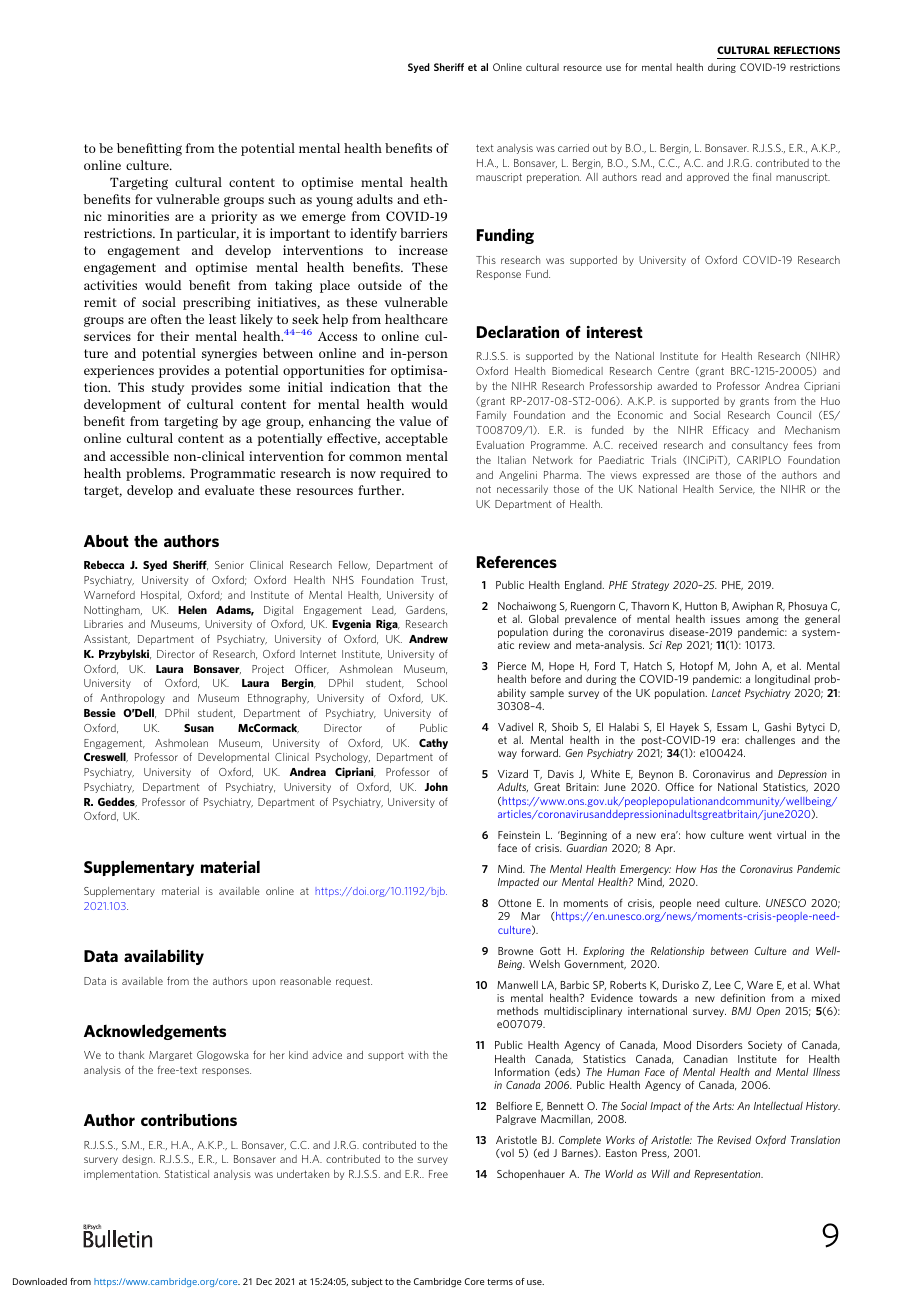 This page has width=924, height=1308. What do you see at coordinates (234, 217) in the page?
I see `priority` at bounding box center [234, 217].
